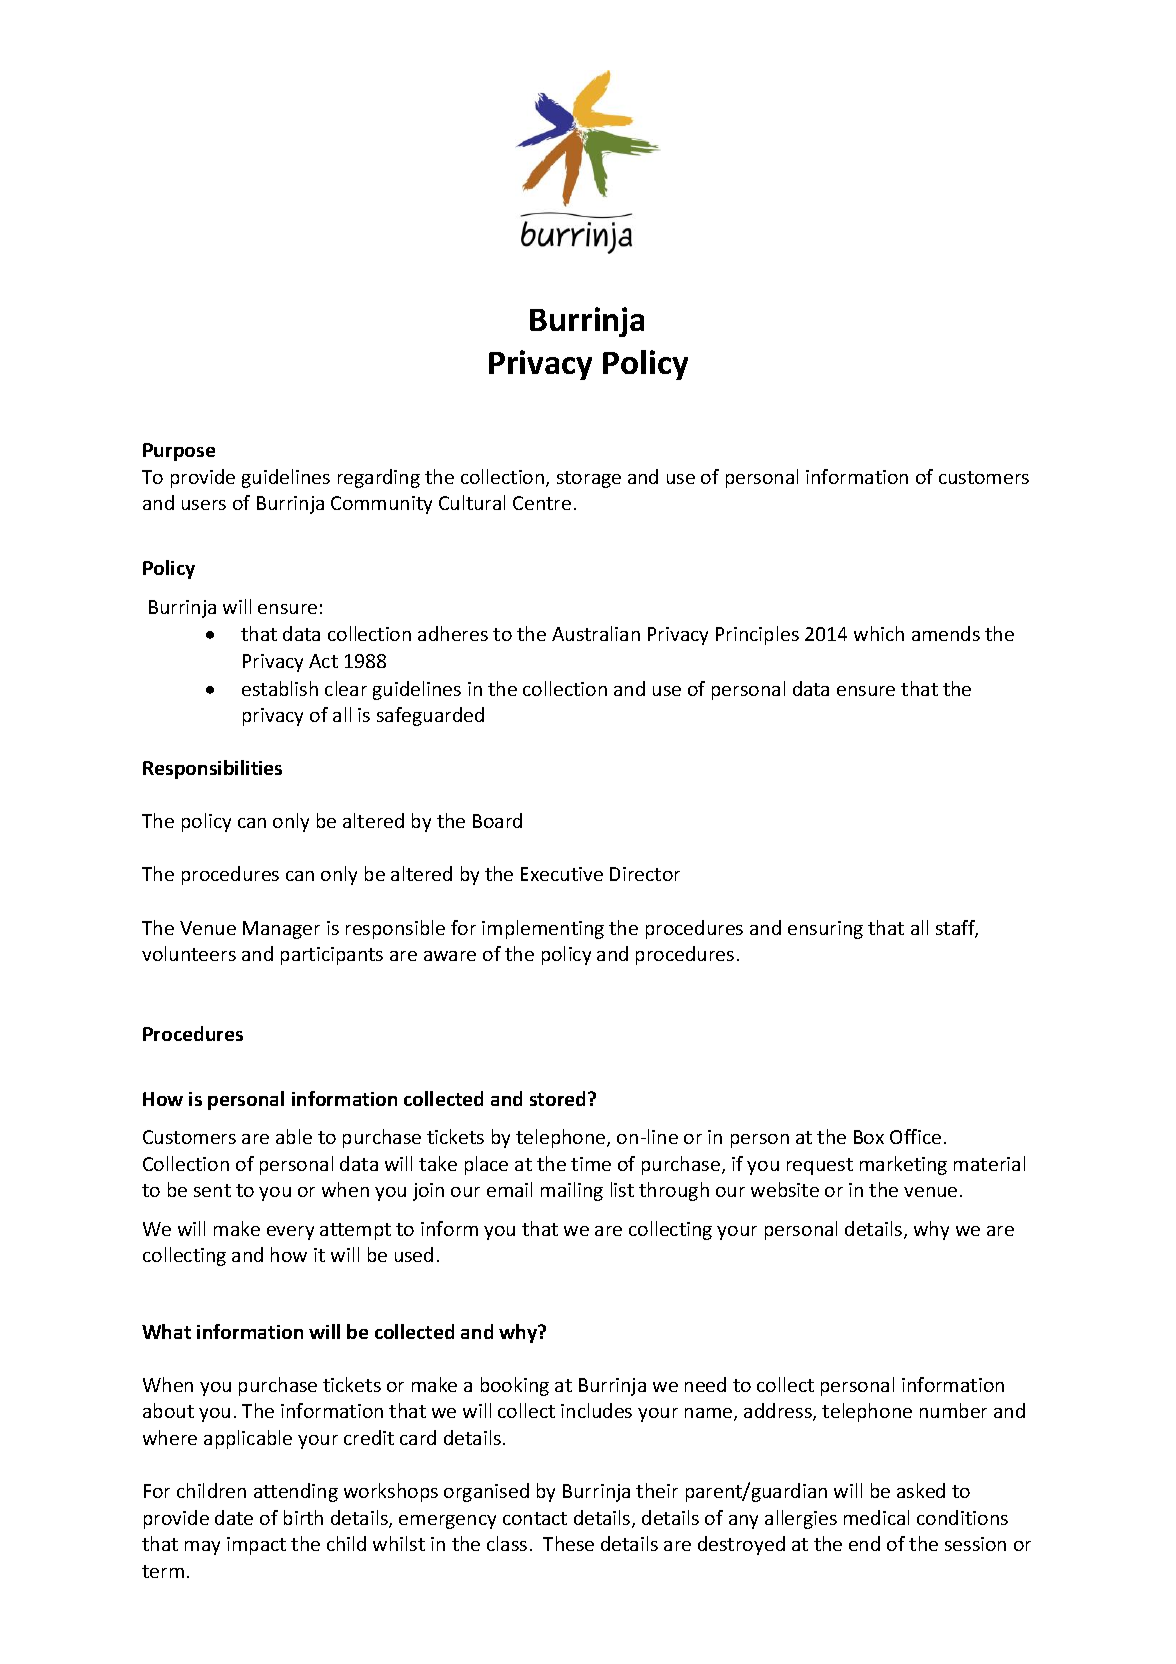  Describe the element at coordinates (903, 1165) in the screenshot. I see `marketing` at that location.
